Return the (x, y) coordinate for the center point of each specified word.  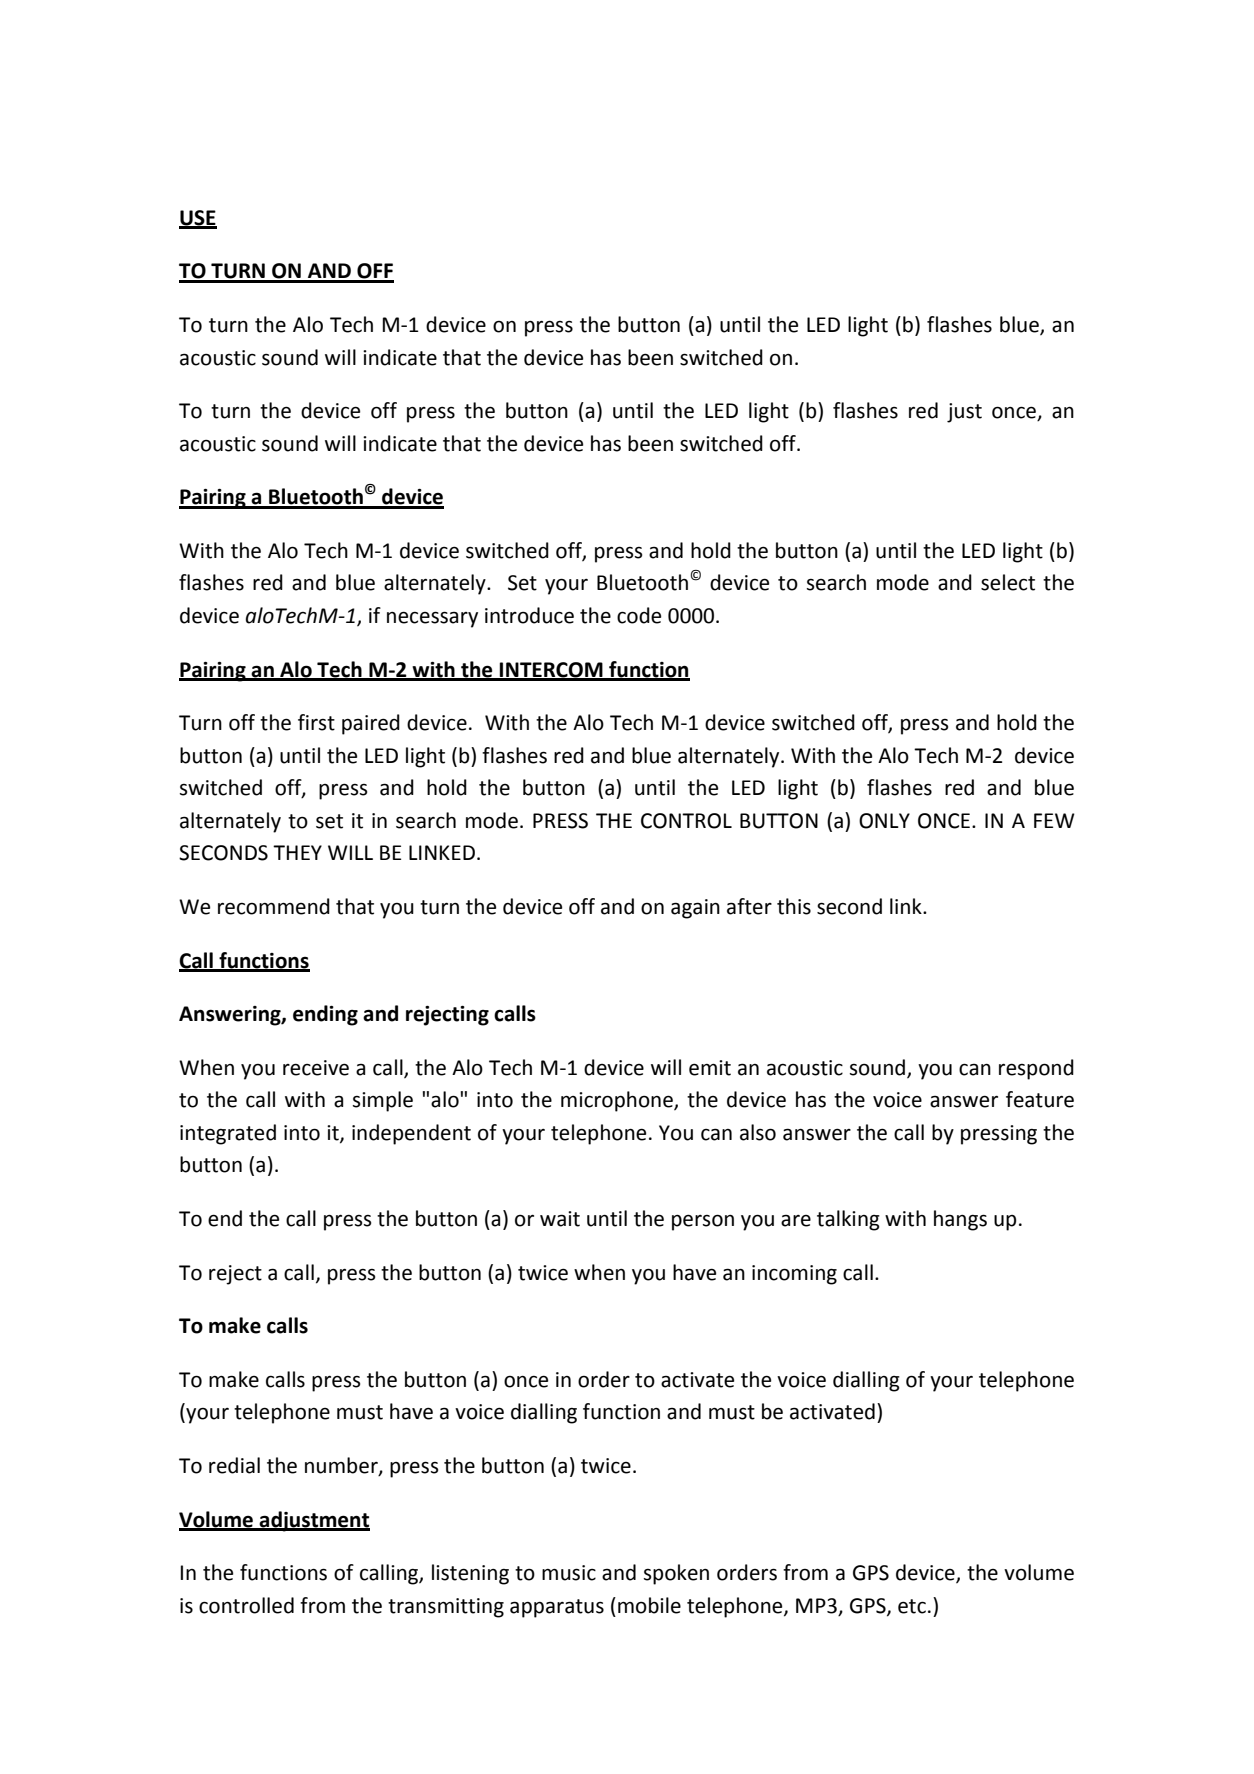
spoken (676, 1574)
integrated (228, 1134)
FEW (1054, 820)
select (1008, 582)
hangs (960, 1220)
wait (560, 1219)
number (342, 1466)
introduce (529, 615)
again (695, 909)
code (639, 615)
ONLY (884, 821)
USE (198, 219)
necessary (432, 619)
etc (912, 1606)
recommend (274, 906)
